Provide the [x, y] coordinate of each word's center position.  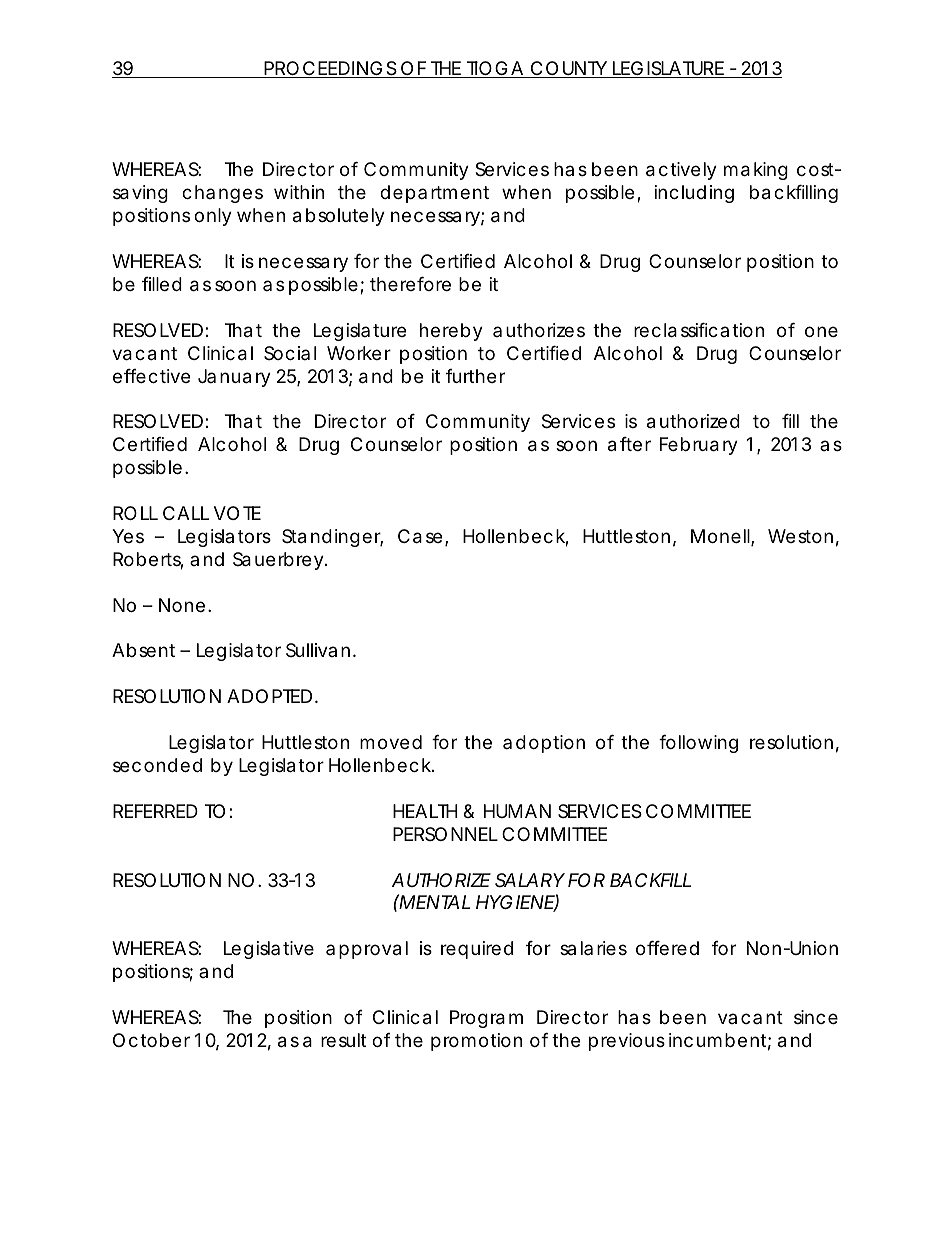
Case [420, 536]
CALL [186, 513]
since [816, 1017]
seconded [157, 765]
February [699, 446]
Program [486, 1019]
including [694, 194]
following [698, 744]
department [434, 194]
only [213, 217]
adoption [544, 744]
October [151, 1040]
